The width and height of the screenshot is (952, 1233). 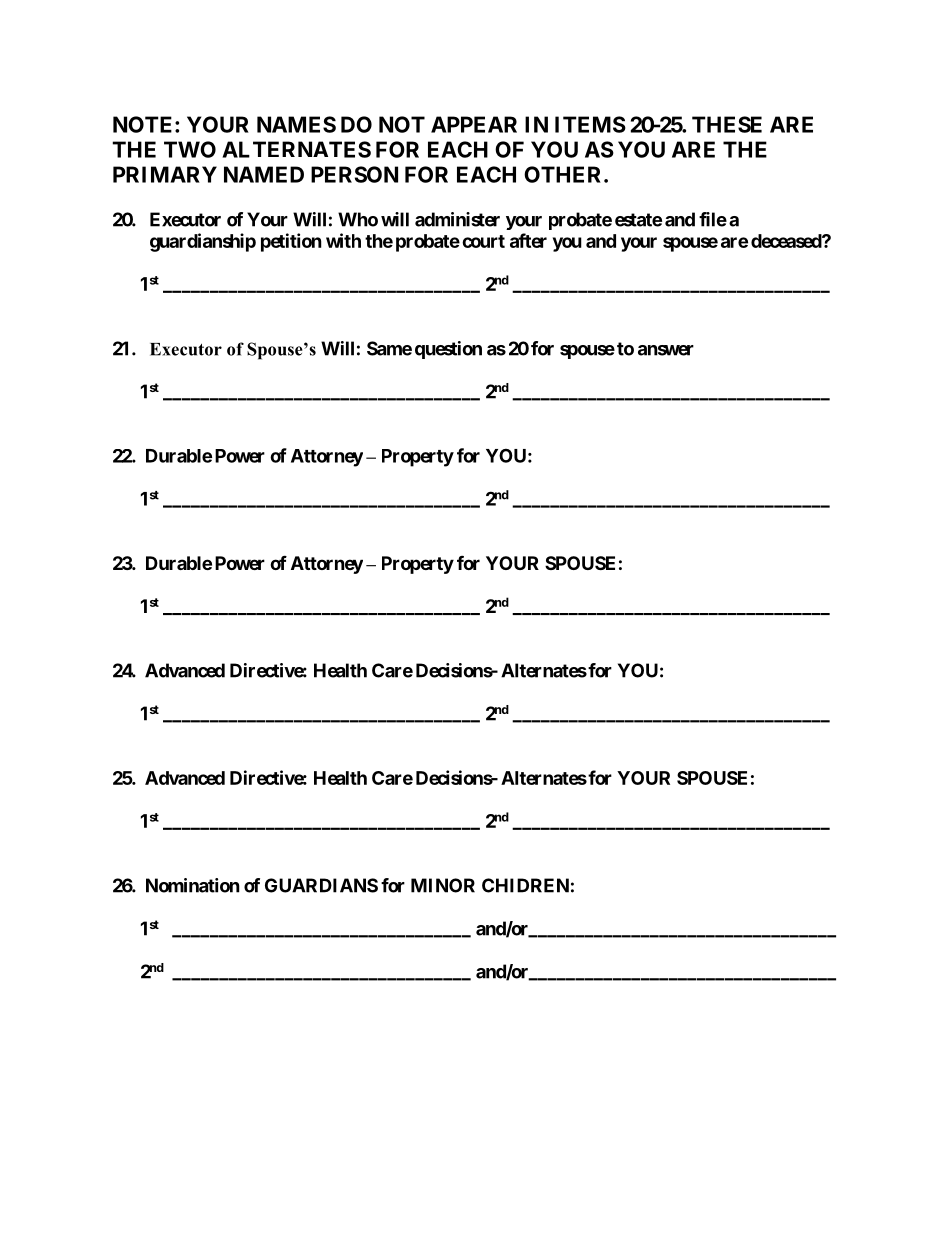 What do you see at coordinates (474, 124) in the screenshot?
I see `APPEAR` at bounding box center [474, 124].
